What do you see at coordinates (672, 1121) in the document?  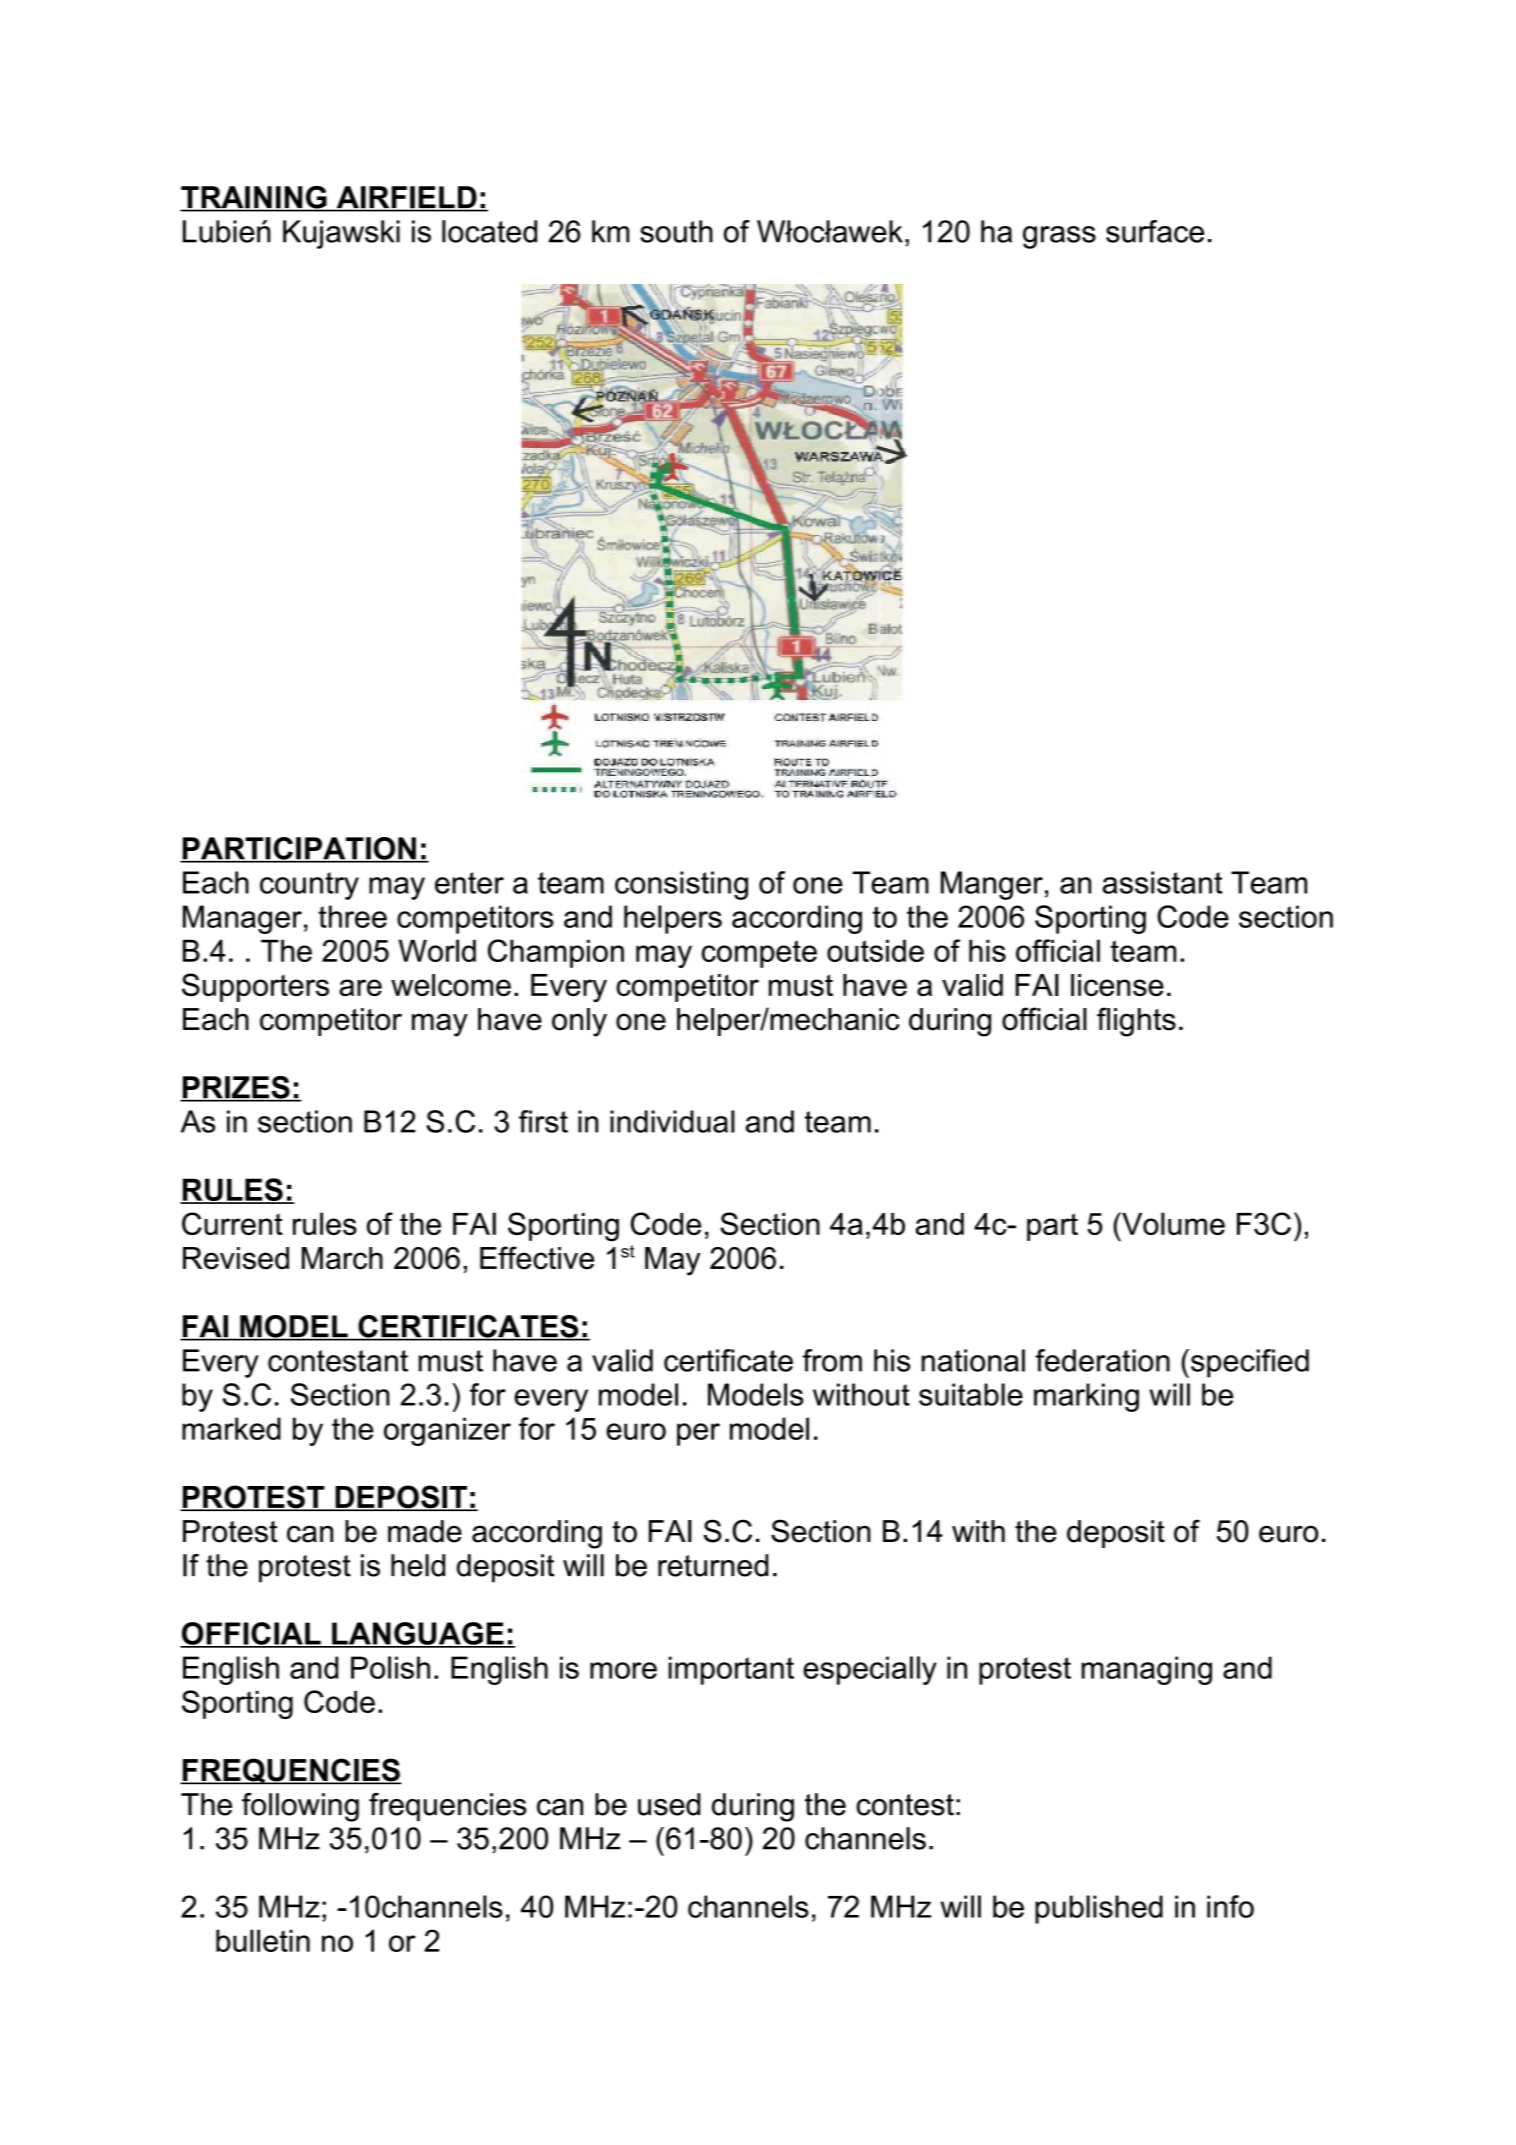 I see `individual` at bounding box center [672, 1121].
